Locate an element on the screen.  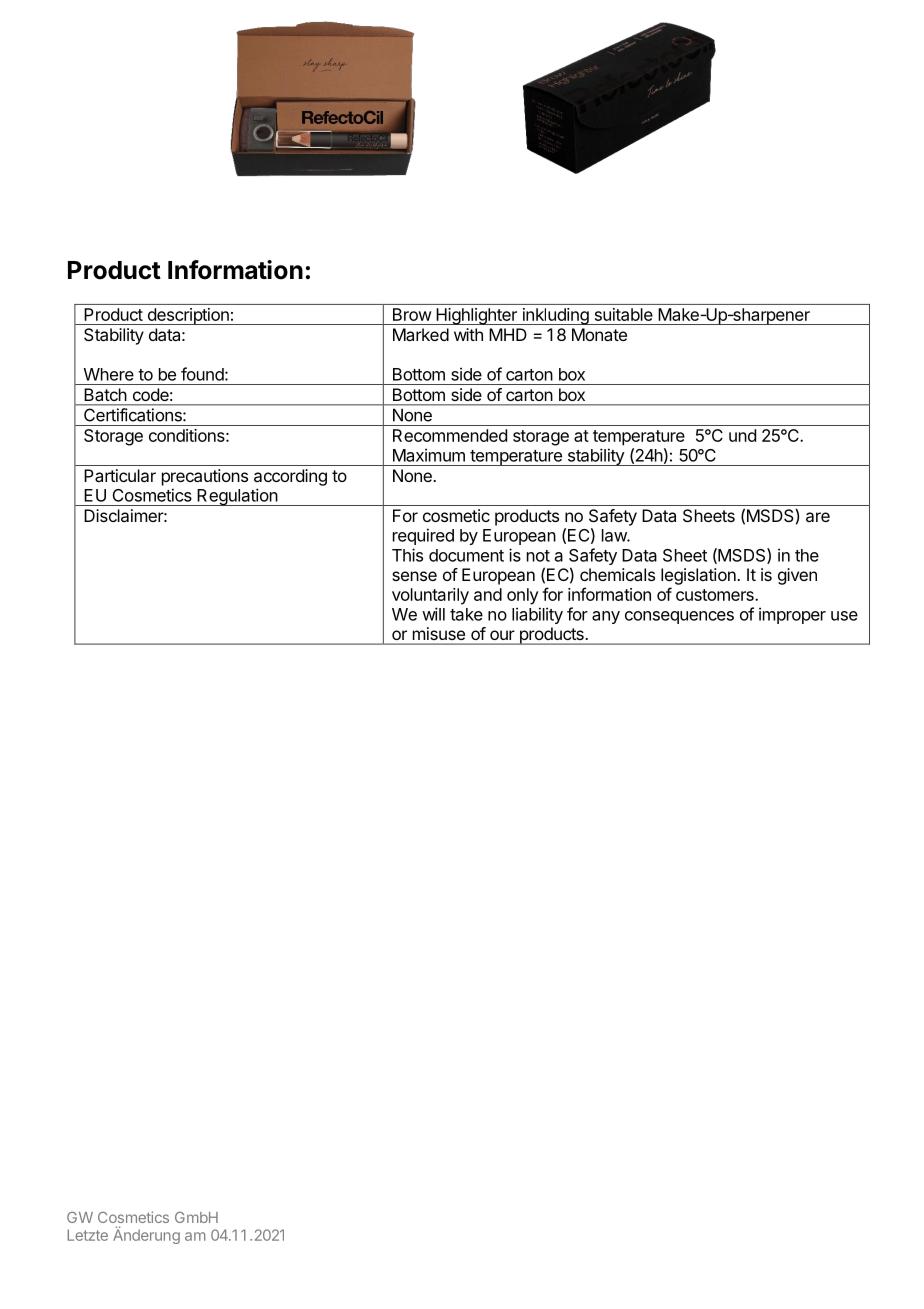
Where is located at coordinates (109, 374).
